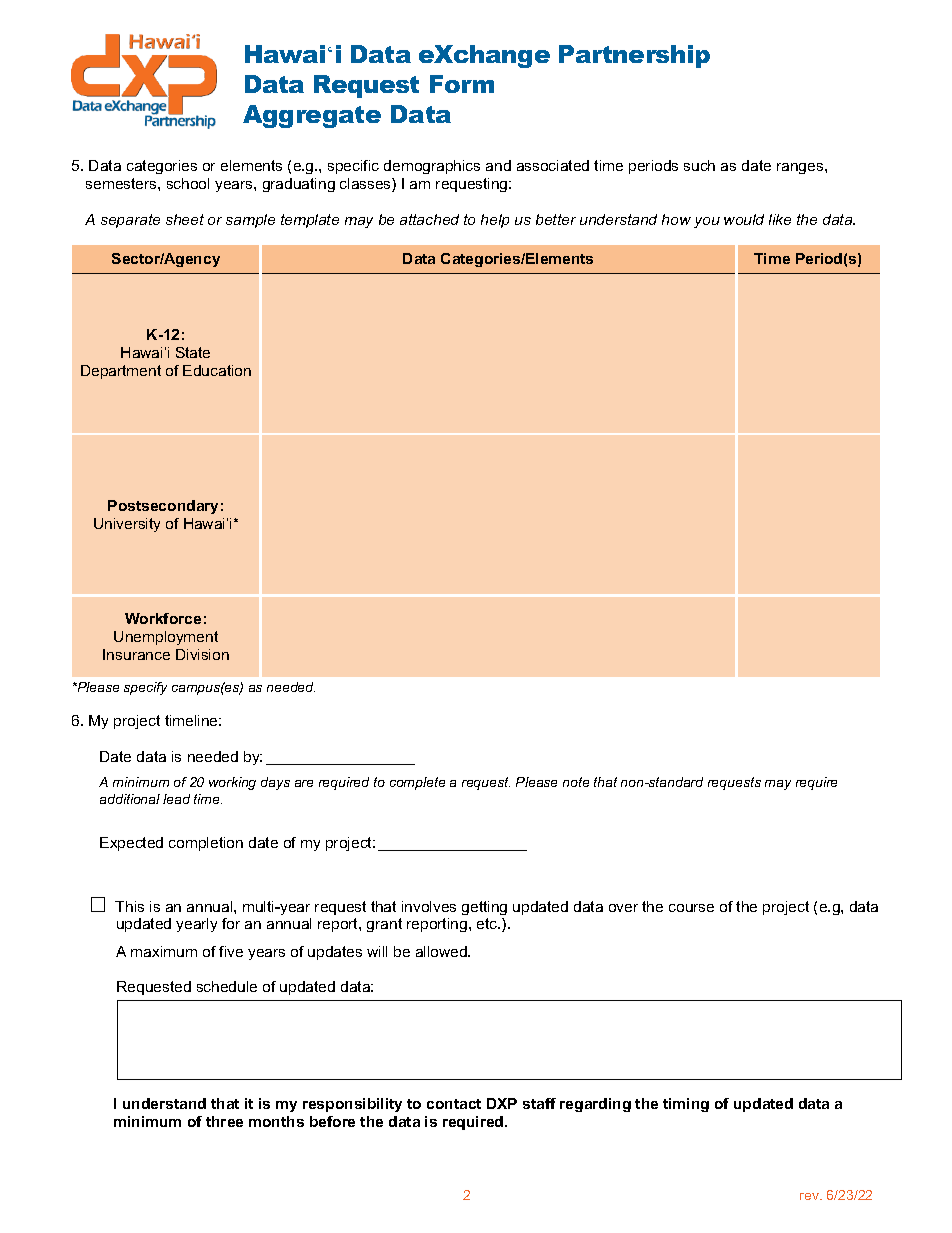  Describe the element at coordinates (193, 352) in the screenshot. I see `State` at that location.
